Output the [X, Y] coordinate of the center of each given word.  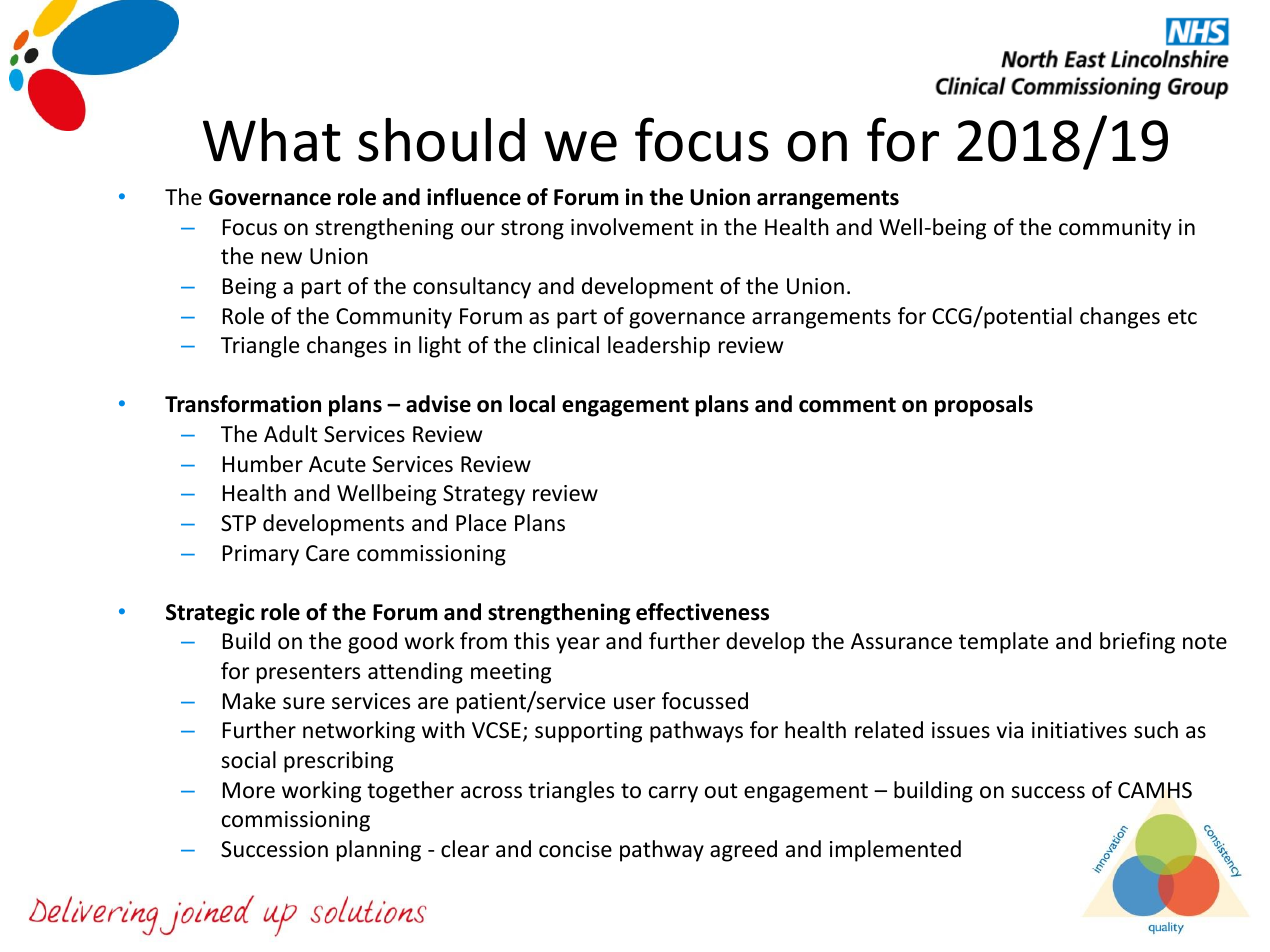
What [272, 140]
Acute [337, 464]
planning [379, 851]
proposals [984, 406]
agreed [743, 851]
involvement [632, 227]
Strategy [484, 495]
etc [1182, 317]
